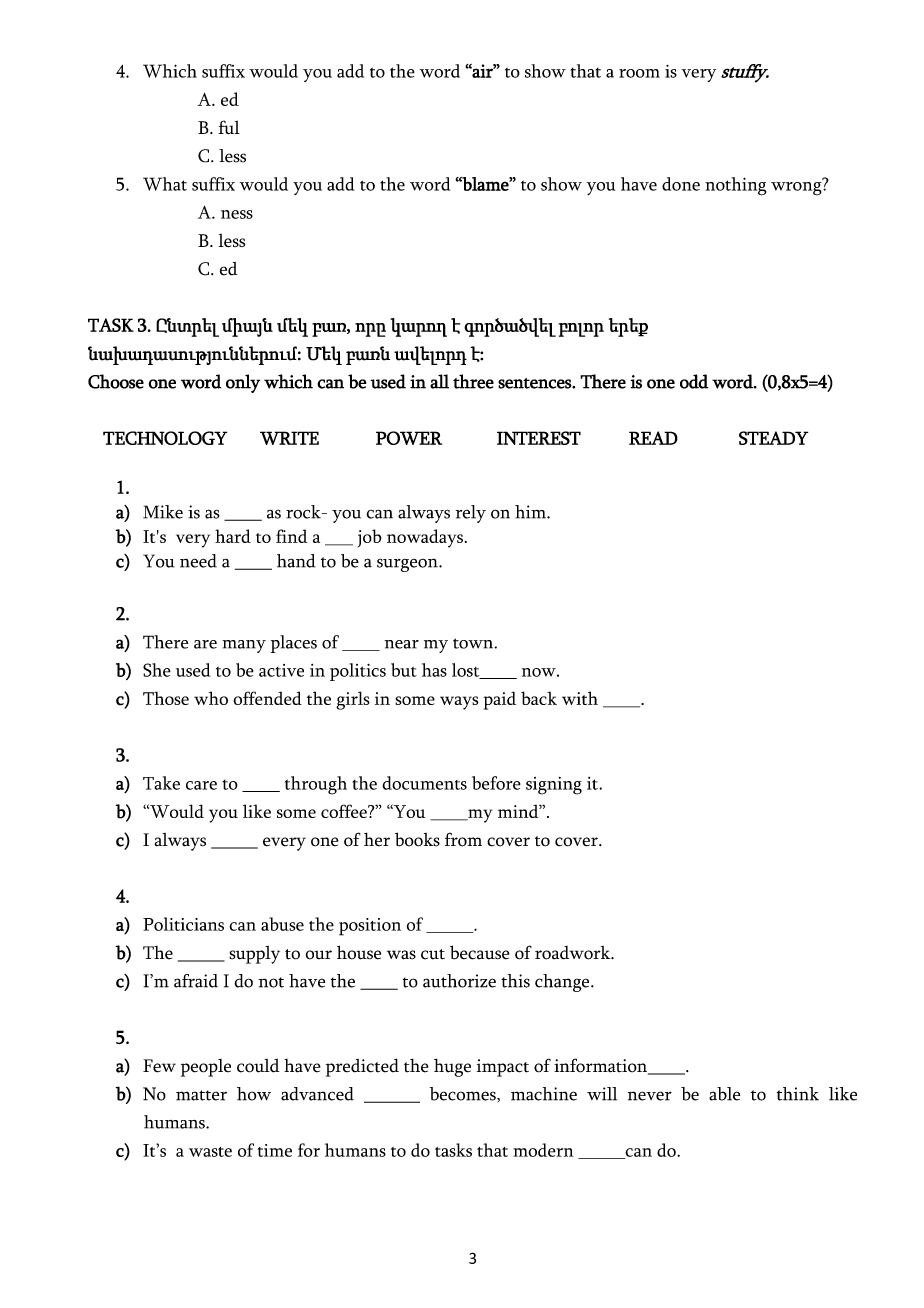  Describe the element at coordinates (201, 785) in the screenshot. I see `care` at that location.
